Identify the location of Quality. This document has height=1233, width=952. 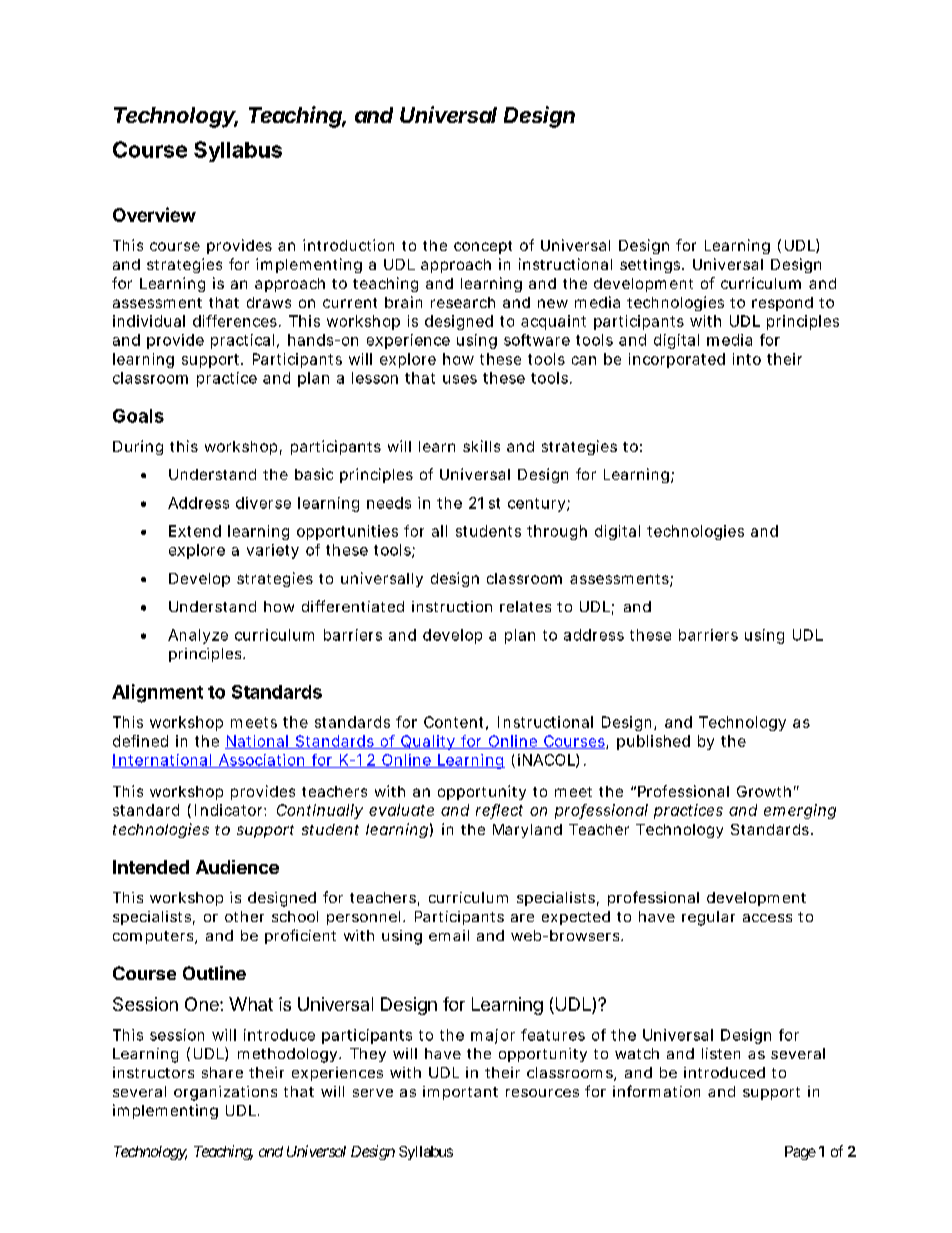
(430, 742).
